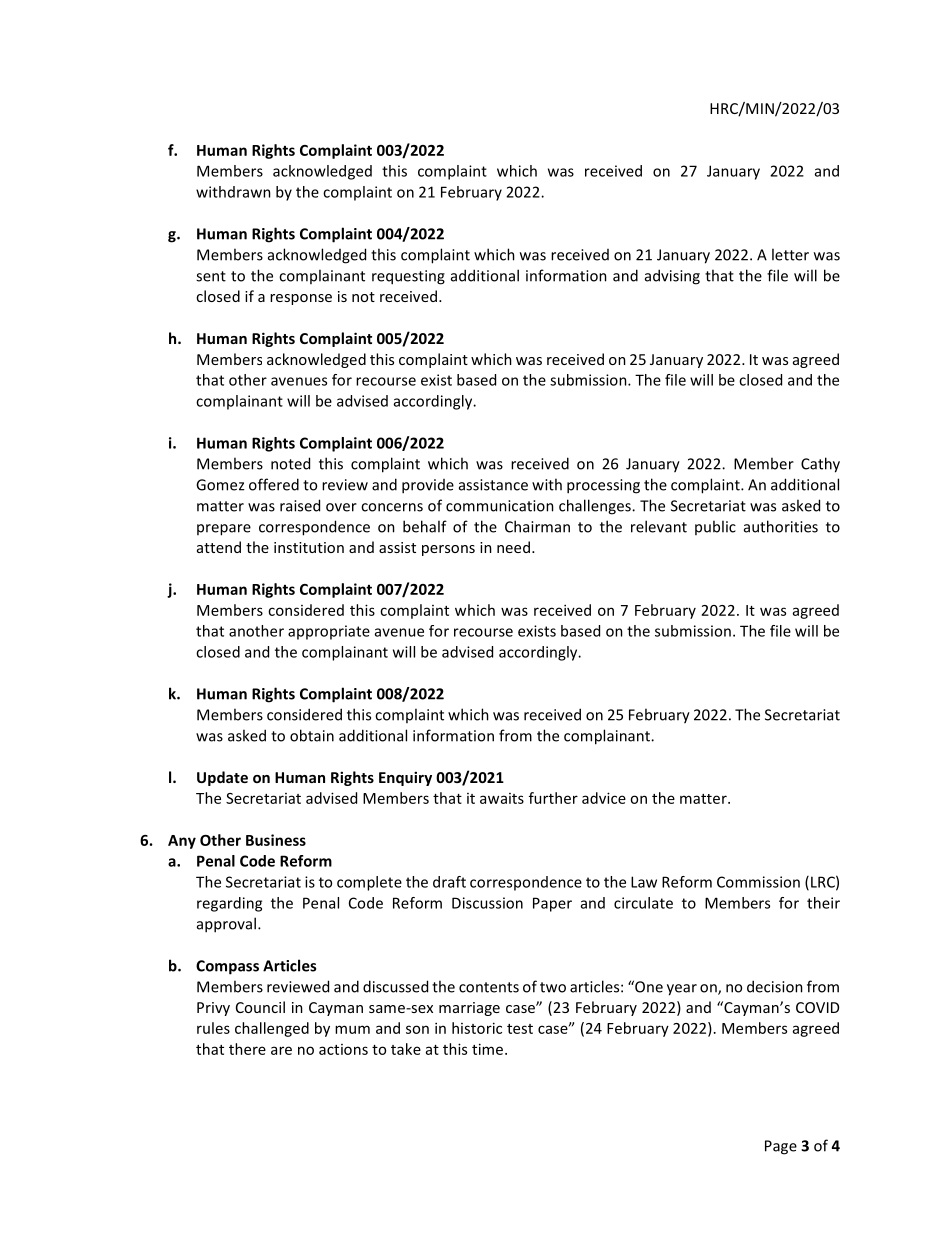 The image size is (952, 1233). Describe the element at coordinates (781, 1147) in the screenshot. I see `Page` at that location.
